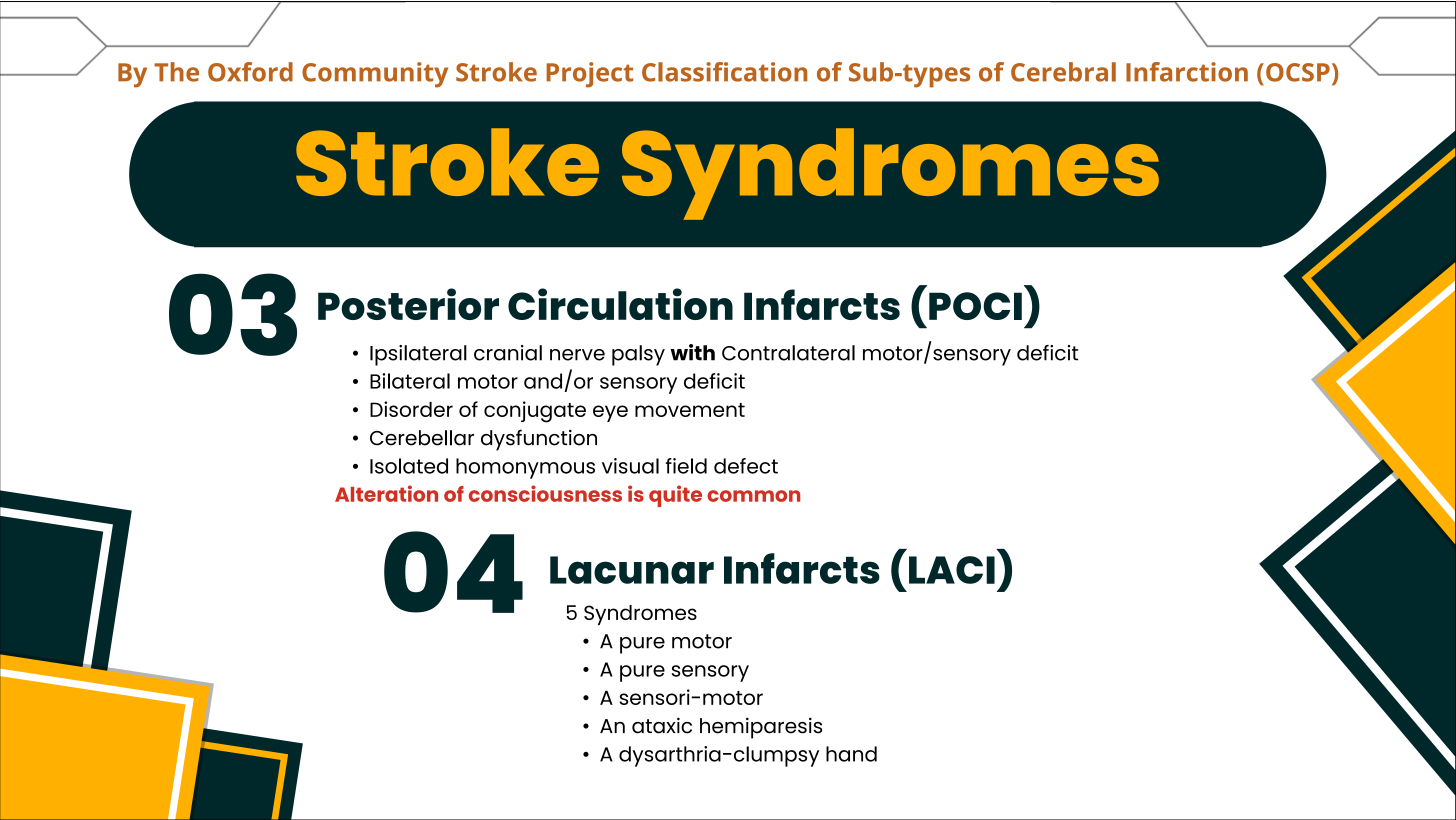 The image size is (1456, 820). What do you see at coordinates (724, 72) in the image?
I see `Classification` at bounding box center [724, 72].
